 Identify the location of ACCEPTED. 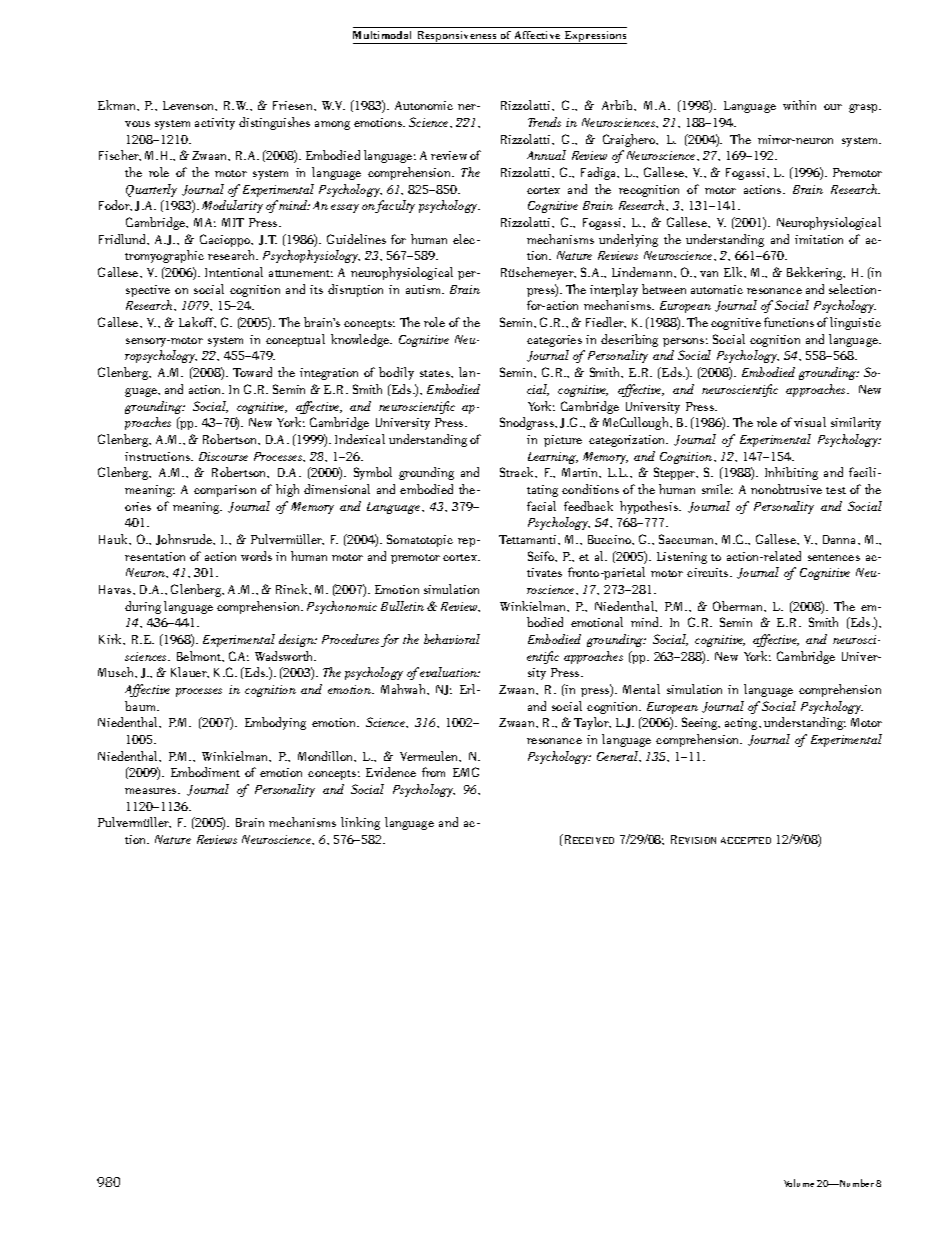
(746, 840).
